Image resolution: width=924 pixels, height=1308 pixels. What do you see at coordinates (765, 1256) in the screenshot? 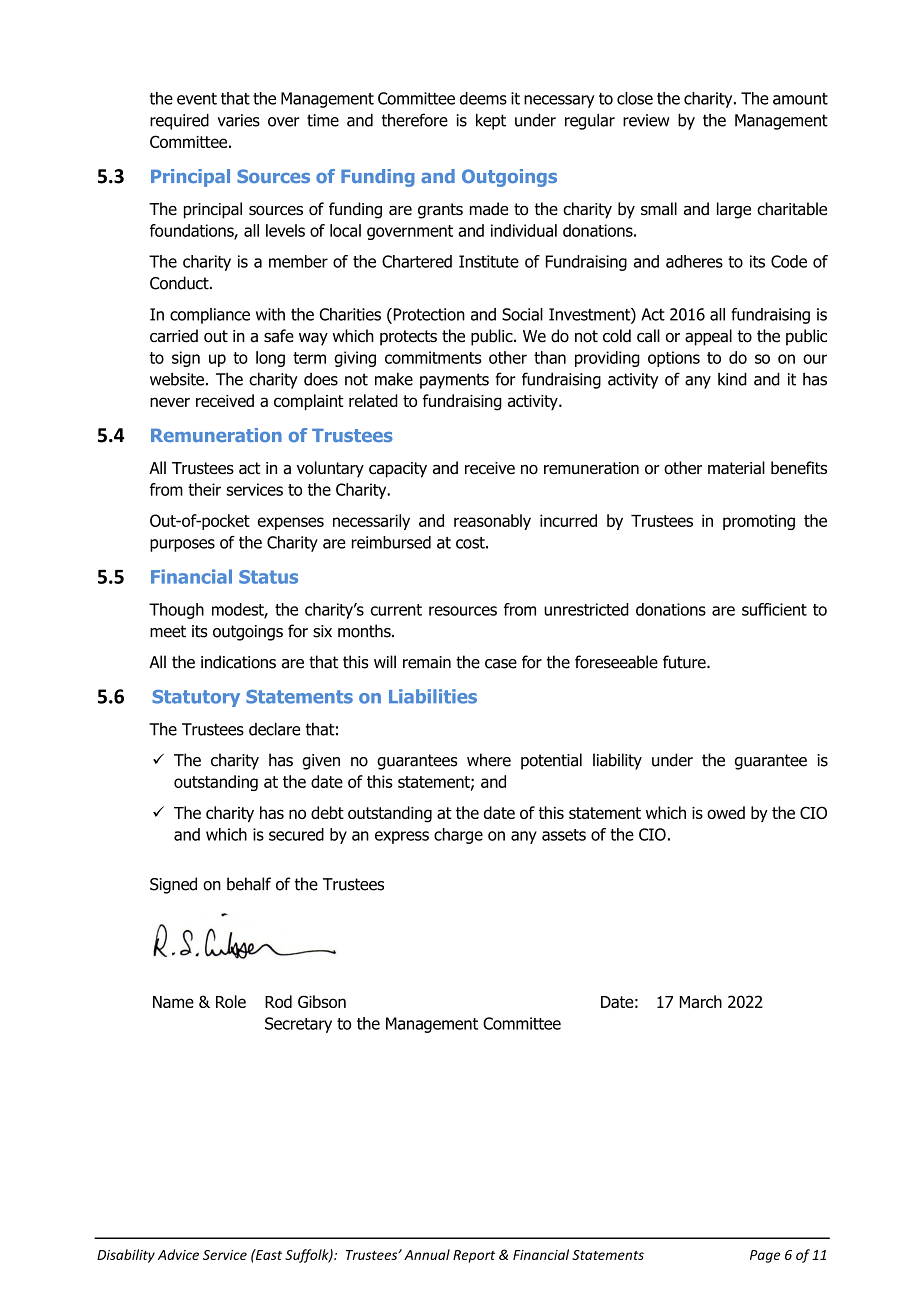
I see `Page` at bounding box center [765, 1256].
